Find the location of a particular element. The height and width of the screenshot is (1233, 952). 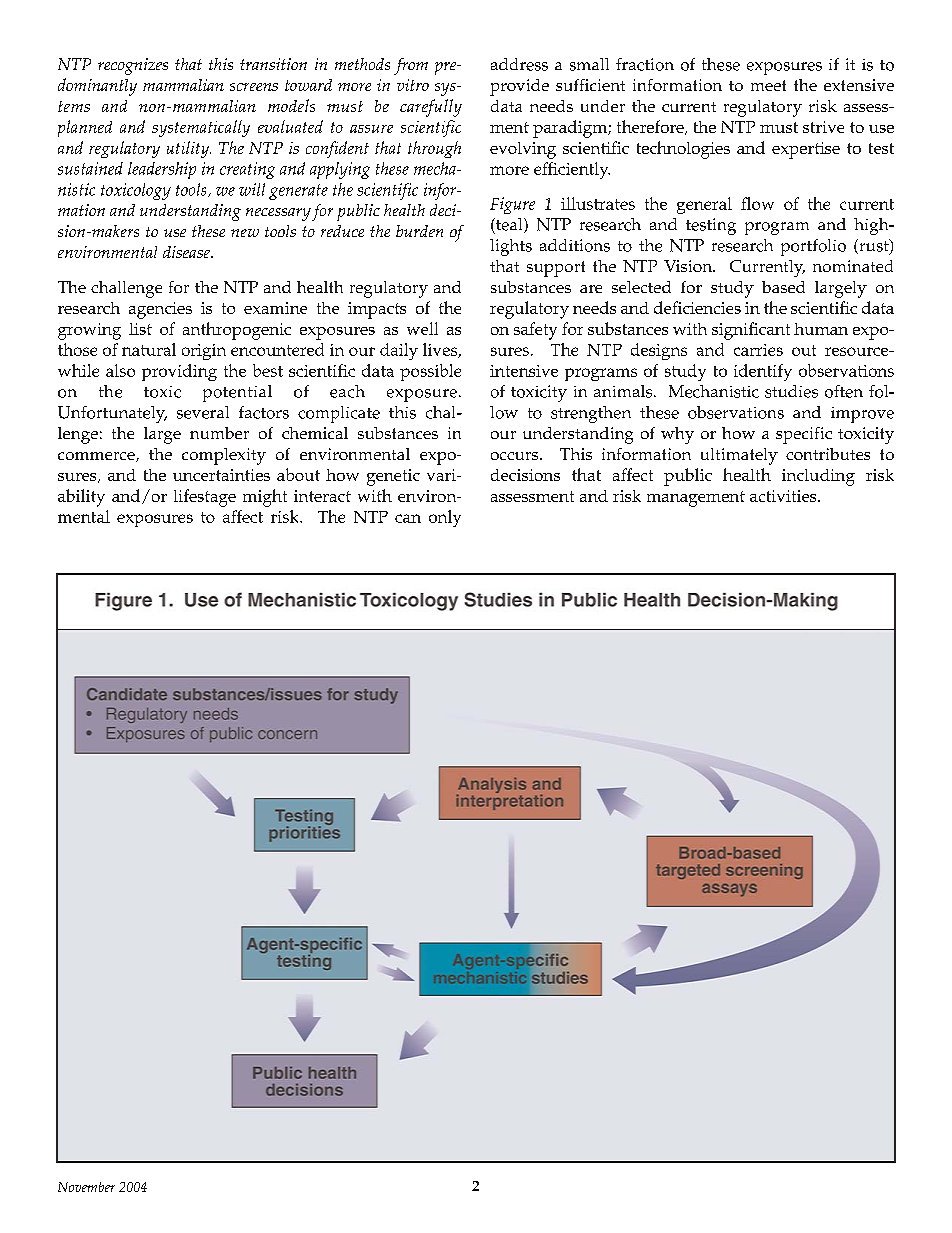

occurs is located at coordinates (516, 456).
